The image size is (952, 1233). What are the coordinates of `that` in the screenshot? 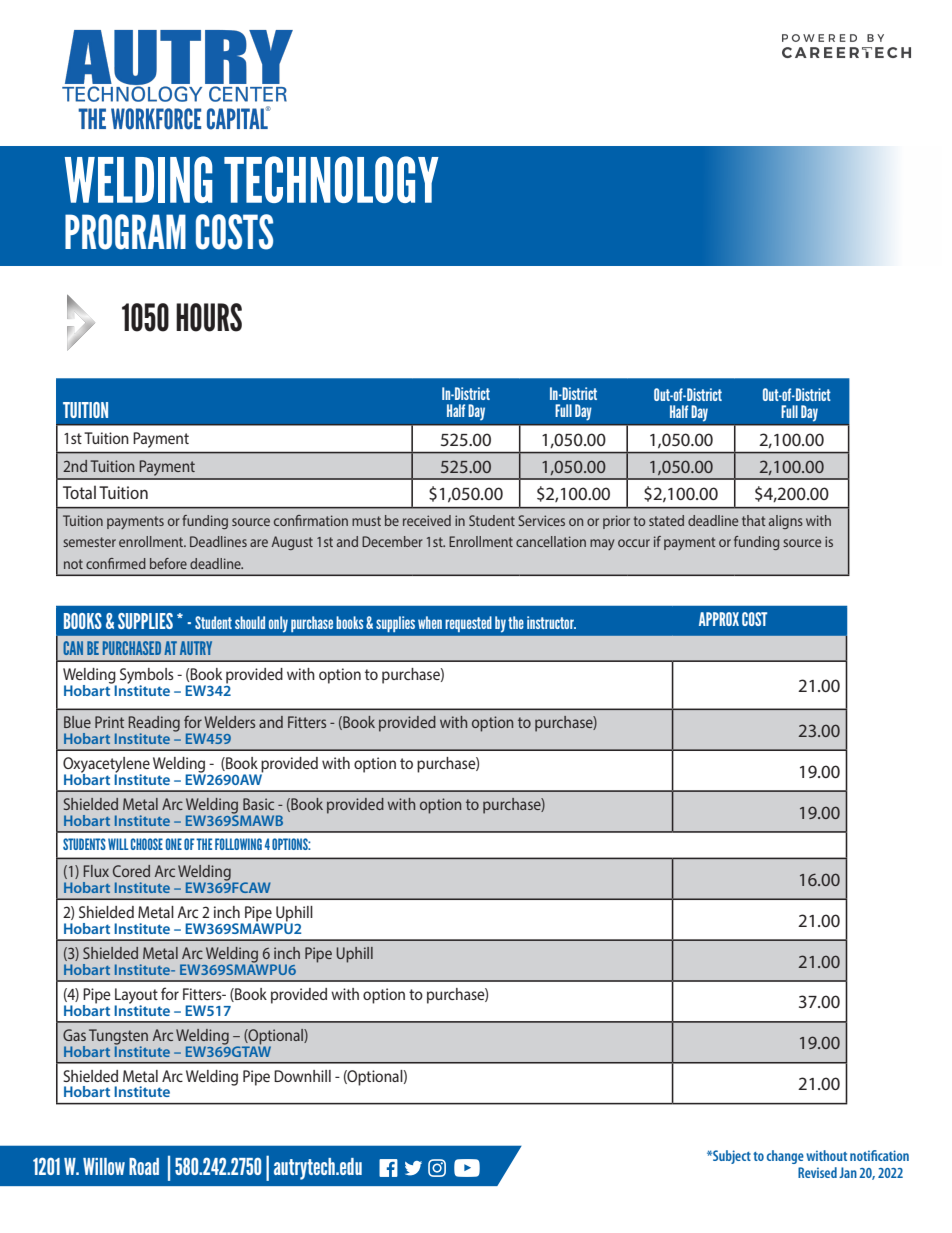 It's located at (753, 520).
